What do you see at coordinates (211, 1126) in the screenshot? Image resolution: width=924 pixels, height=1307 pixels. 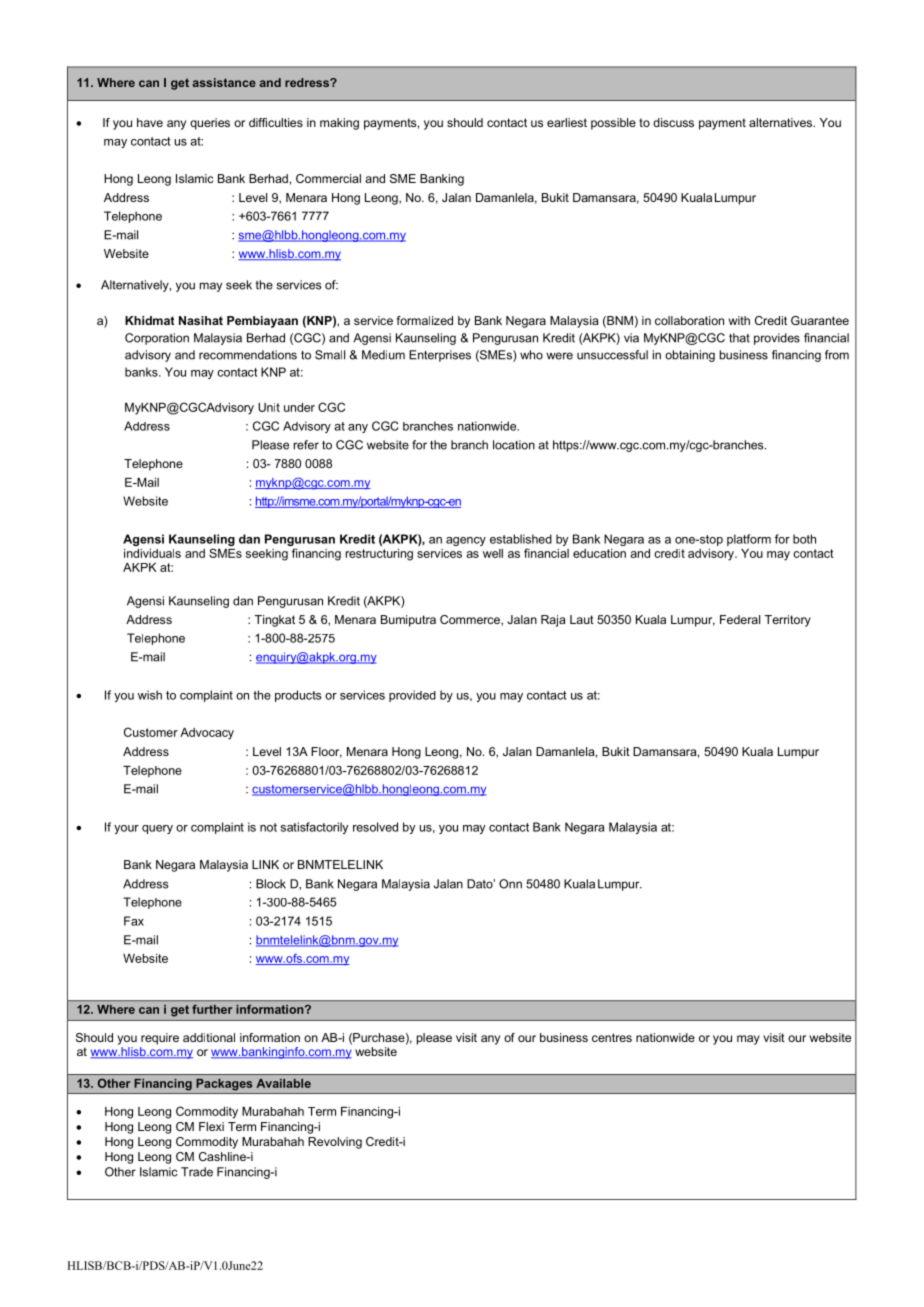 I see `Flexi` at bounding box center [211, 1126].
